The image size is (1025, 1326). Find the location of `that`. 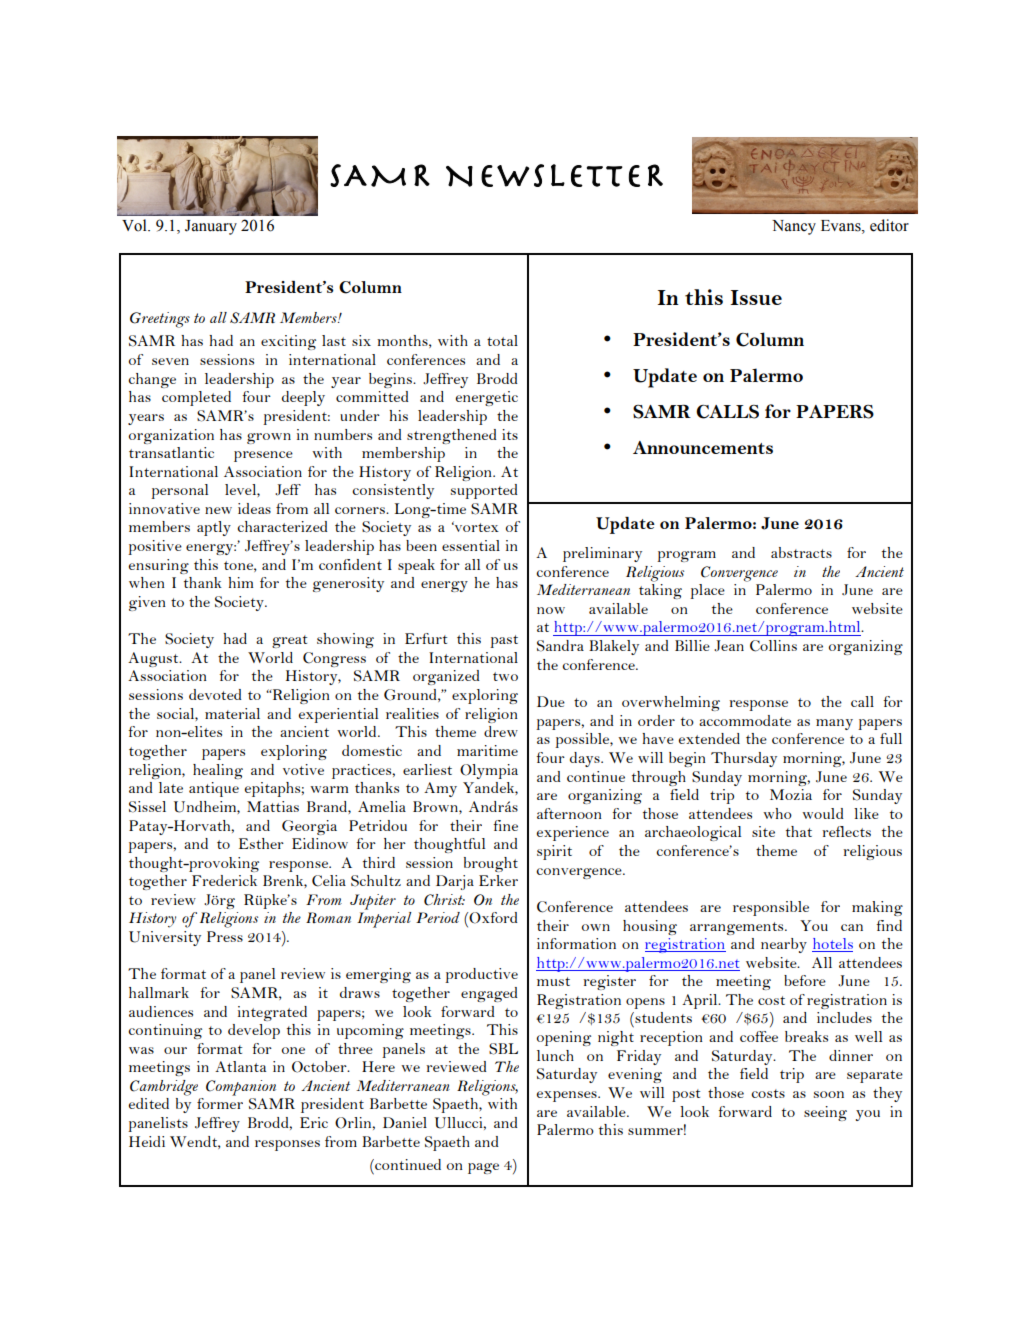

that is located at coordinates (799, 831).
